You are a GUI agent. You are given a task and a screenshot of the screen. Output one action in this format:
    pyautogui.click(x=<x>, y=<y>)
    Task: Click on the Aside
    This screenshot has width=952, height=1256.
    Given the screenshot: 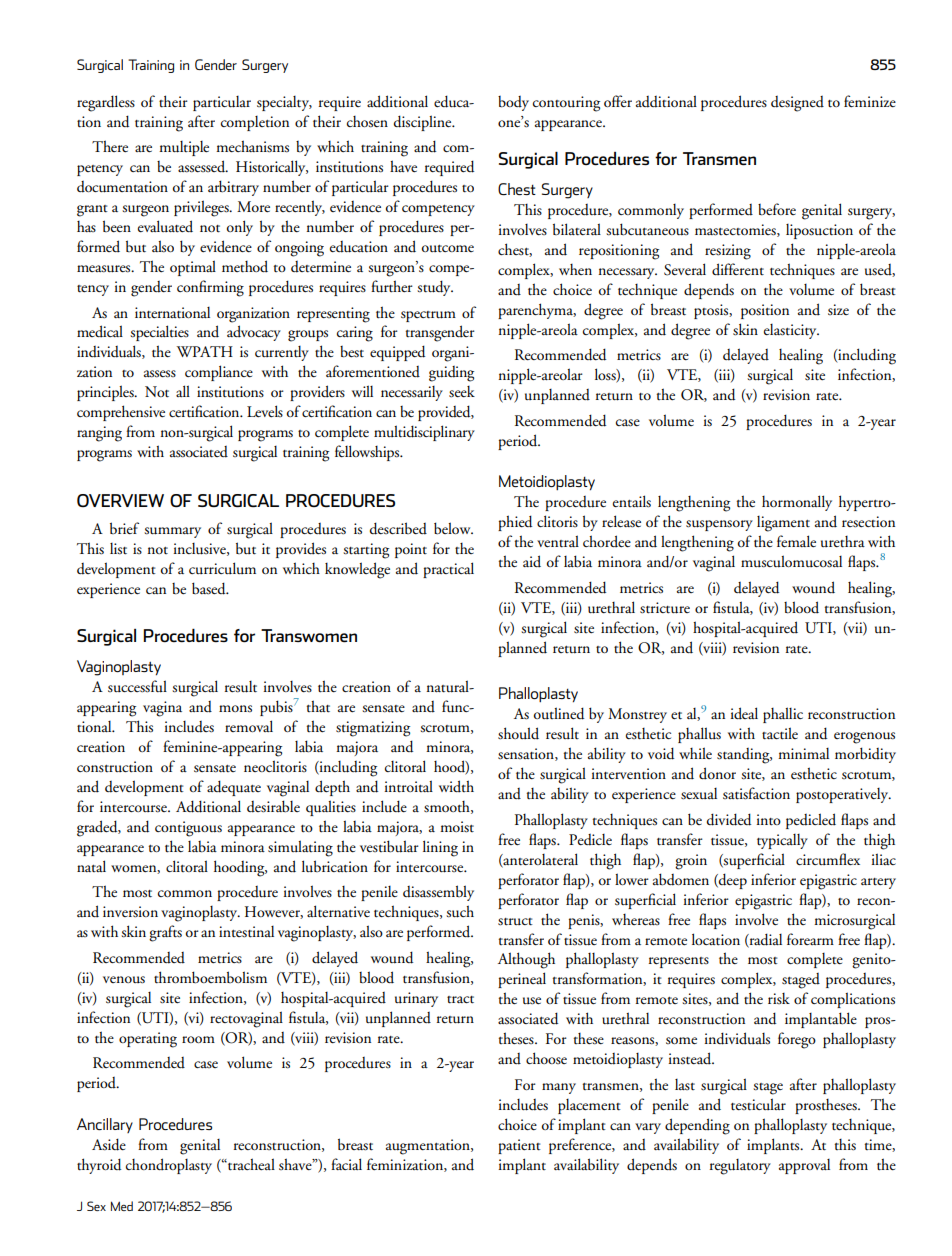 What is the action you would take?
    pyautogui.click(x=109, y=1144)
